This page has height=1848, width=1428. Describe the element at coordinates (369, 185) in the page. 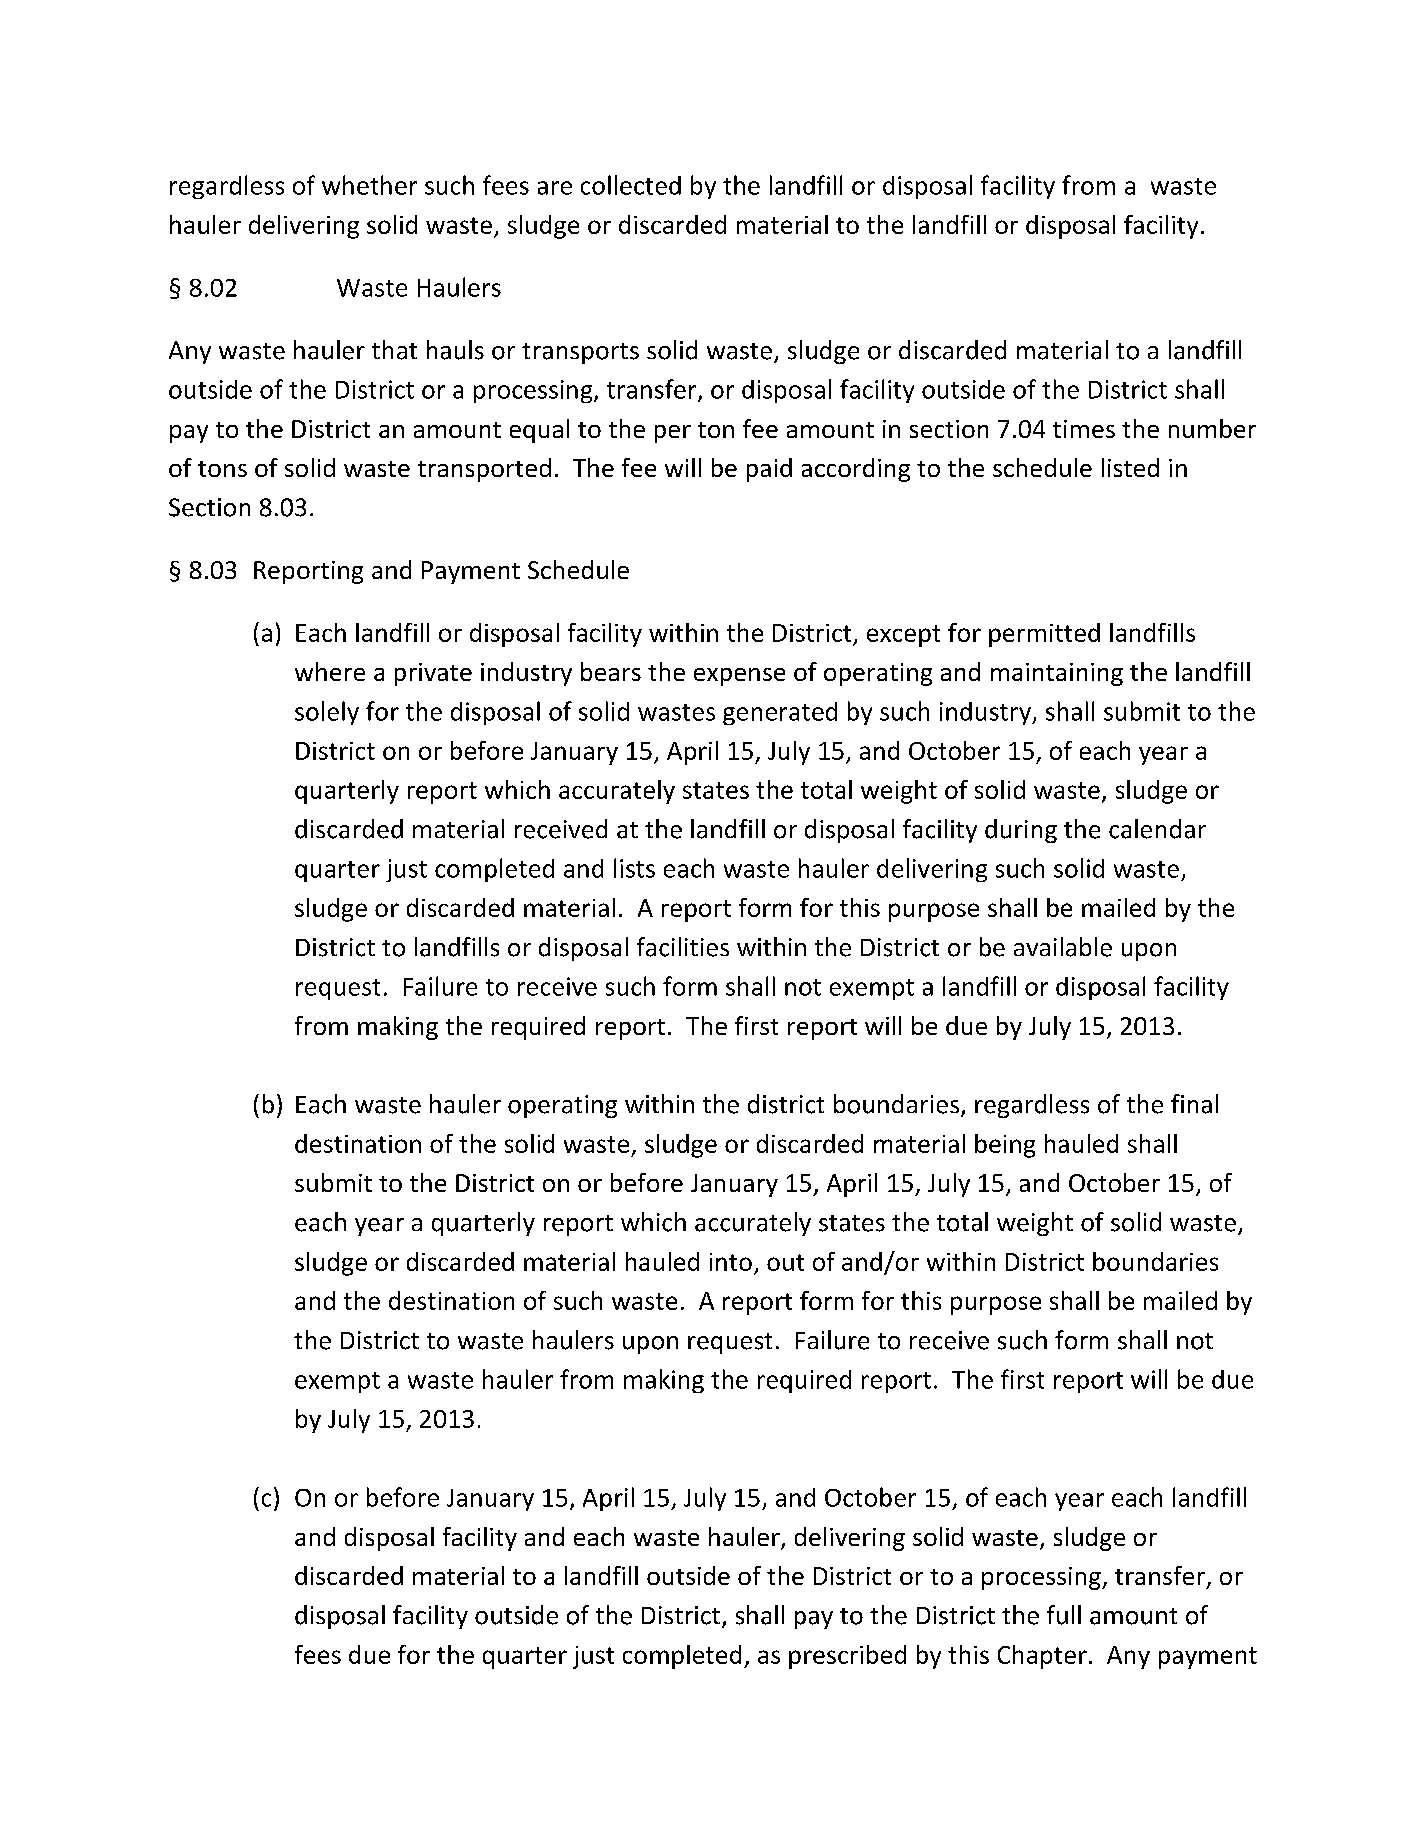

I see `whether` at that location.
